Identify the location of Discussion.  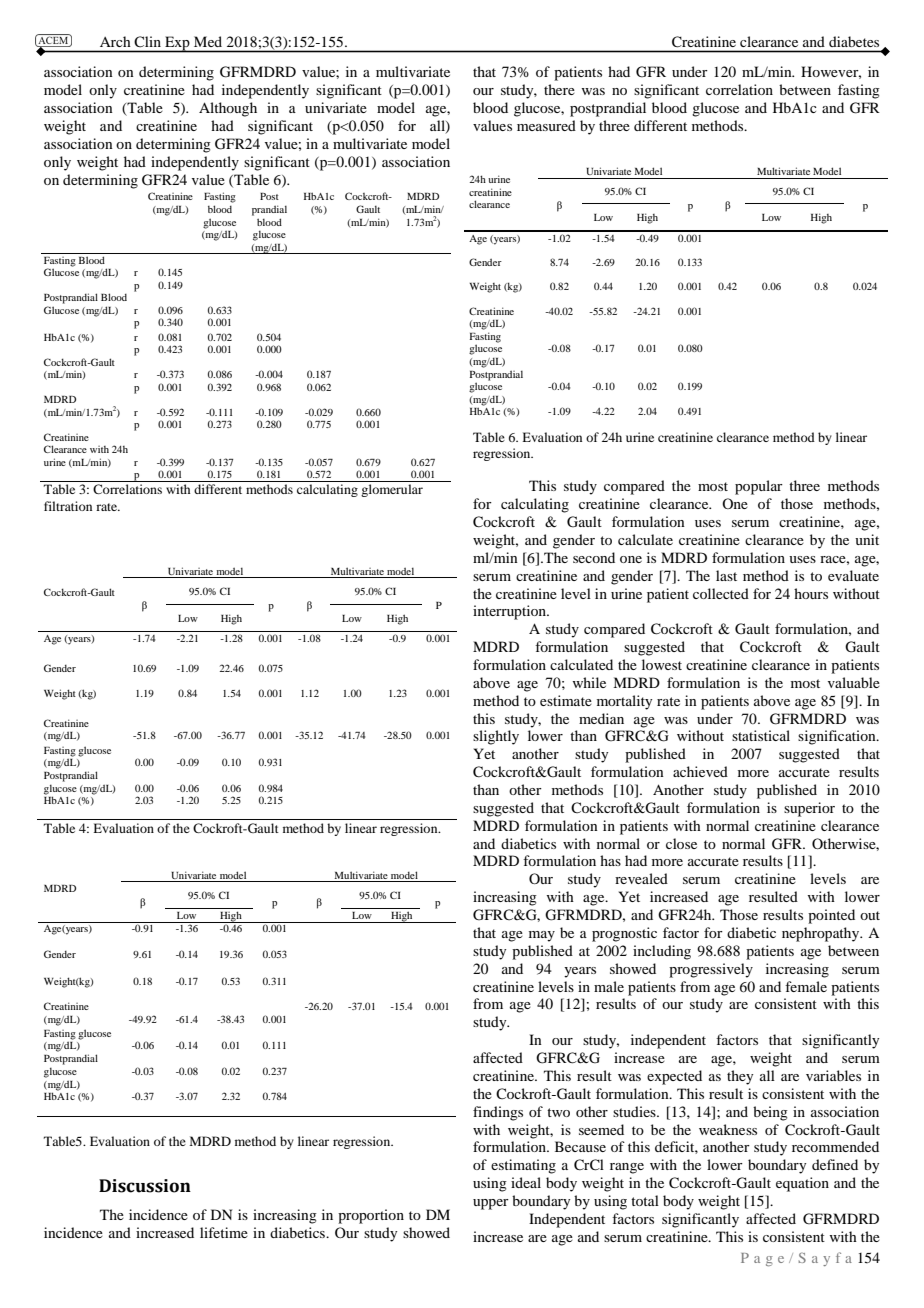
(145, 1186).
